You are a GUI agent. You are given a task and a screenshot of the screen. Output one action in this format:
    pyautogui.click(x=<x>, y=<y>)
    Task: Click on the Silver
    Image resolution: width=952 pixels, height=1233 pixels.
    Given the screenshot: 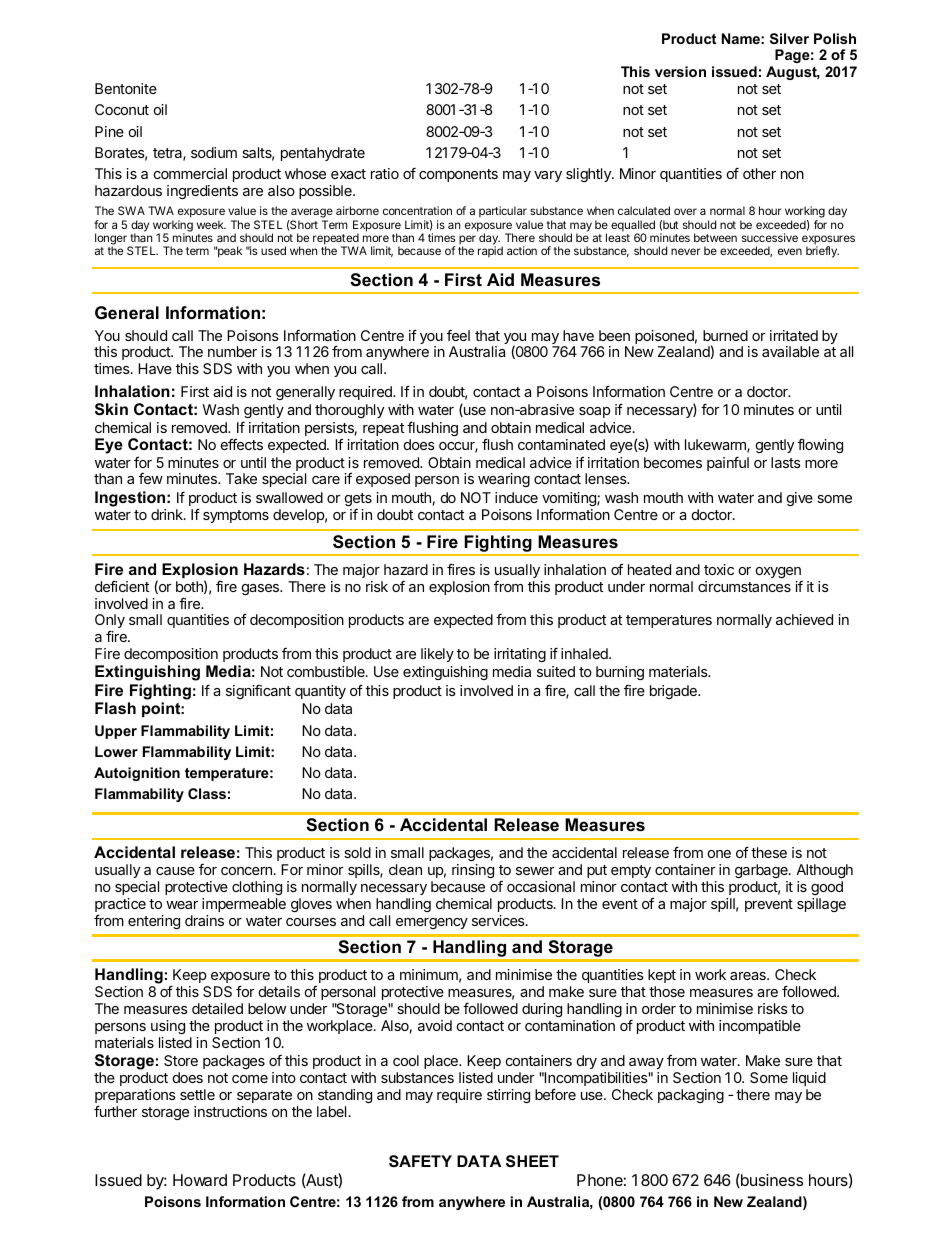 What is the action you would take?
    pyautogui.click(x=789, y=38)
